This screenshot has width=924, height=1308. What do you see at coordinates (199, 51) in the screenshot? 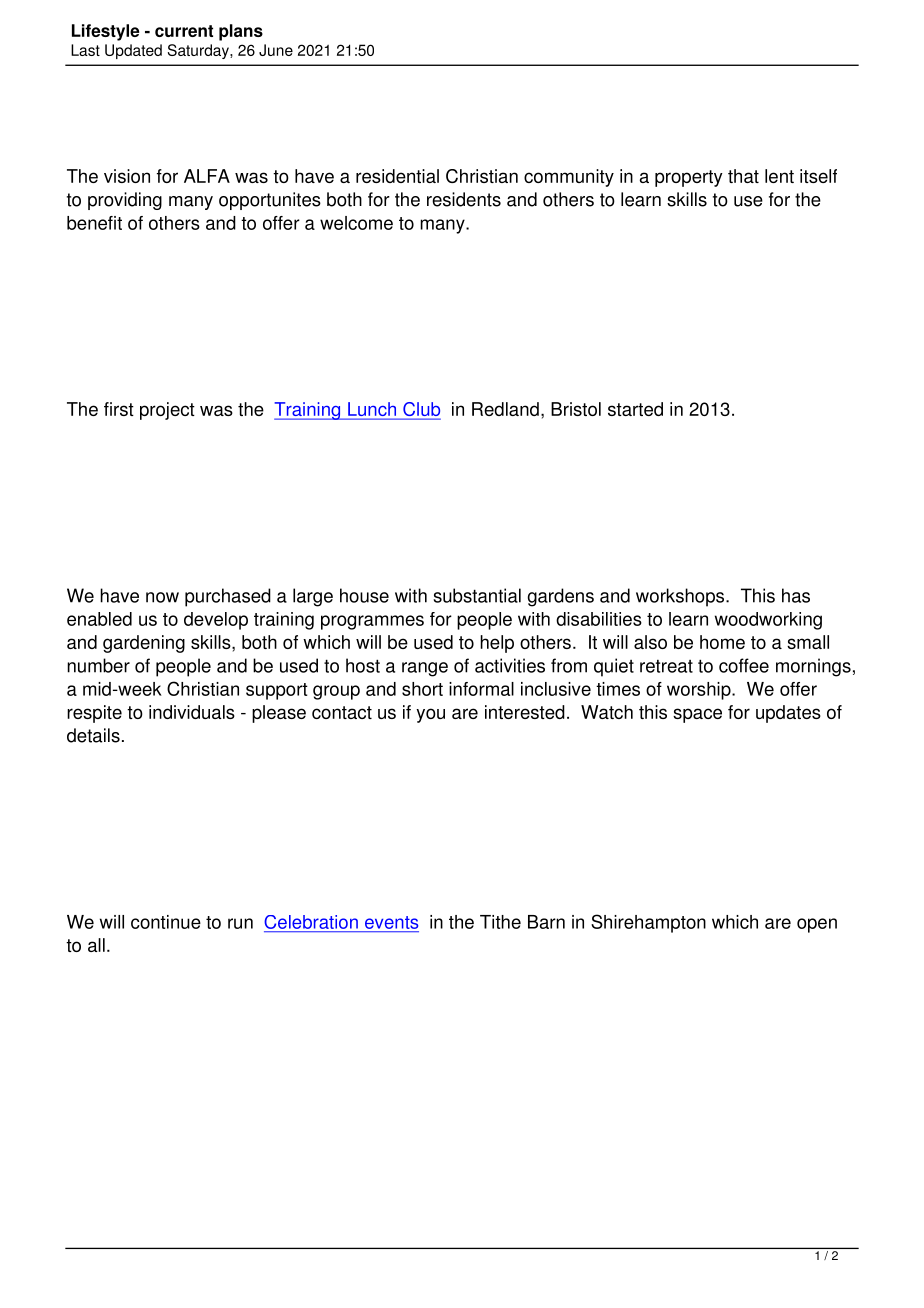
I see `Saturday` at bounding box center [199, 51].
